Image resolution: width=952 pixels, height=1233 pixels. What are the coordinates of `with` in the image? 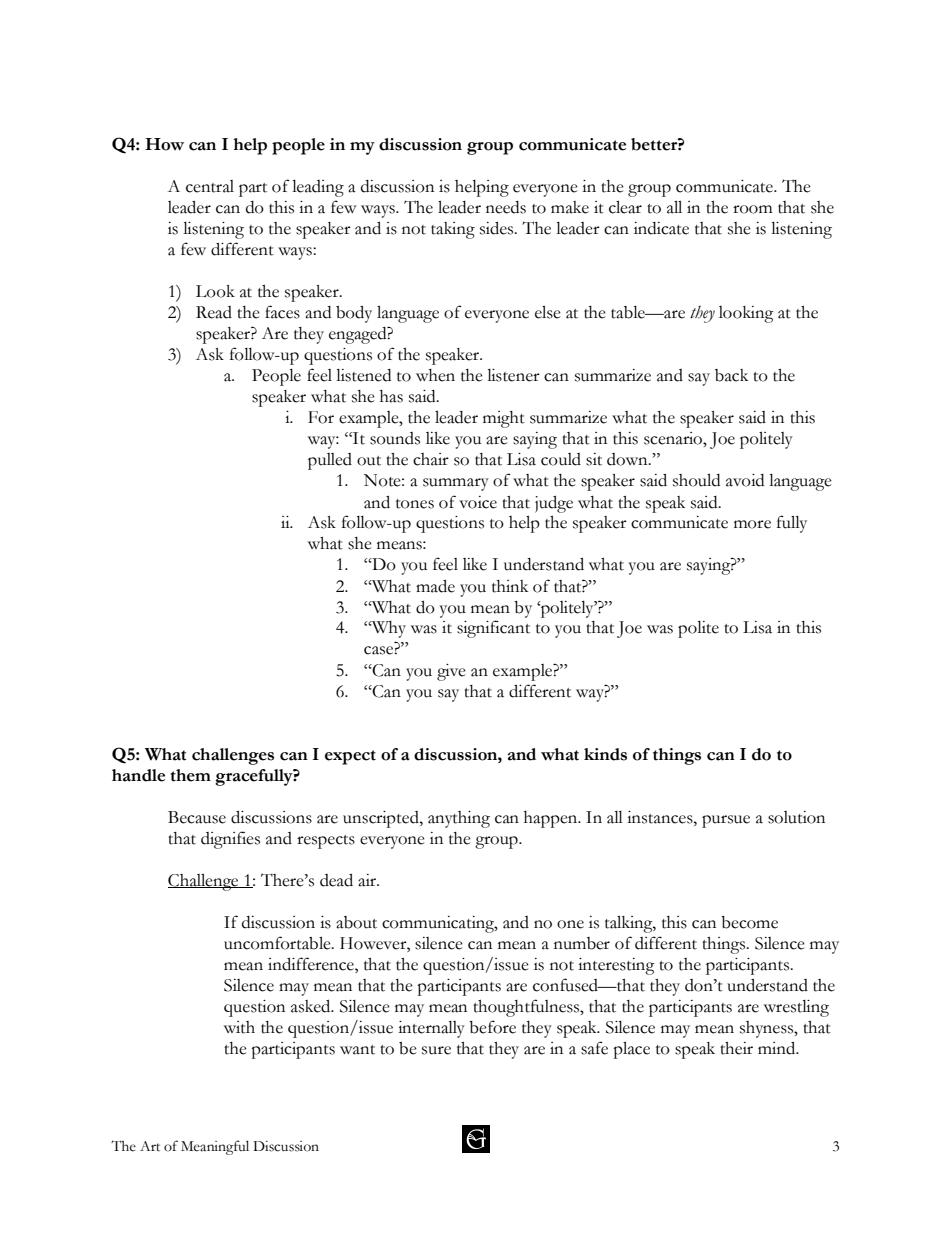 It's located at (239, 1027).
